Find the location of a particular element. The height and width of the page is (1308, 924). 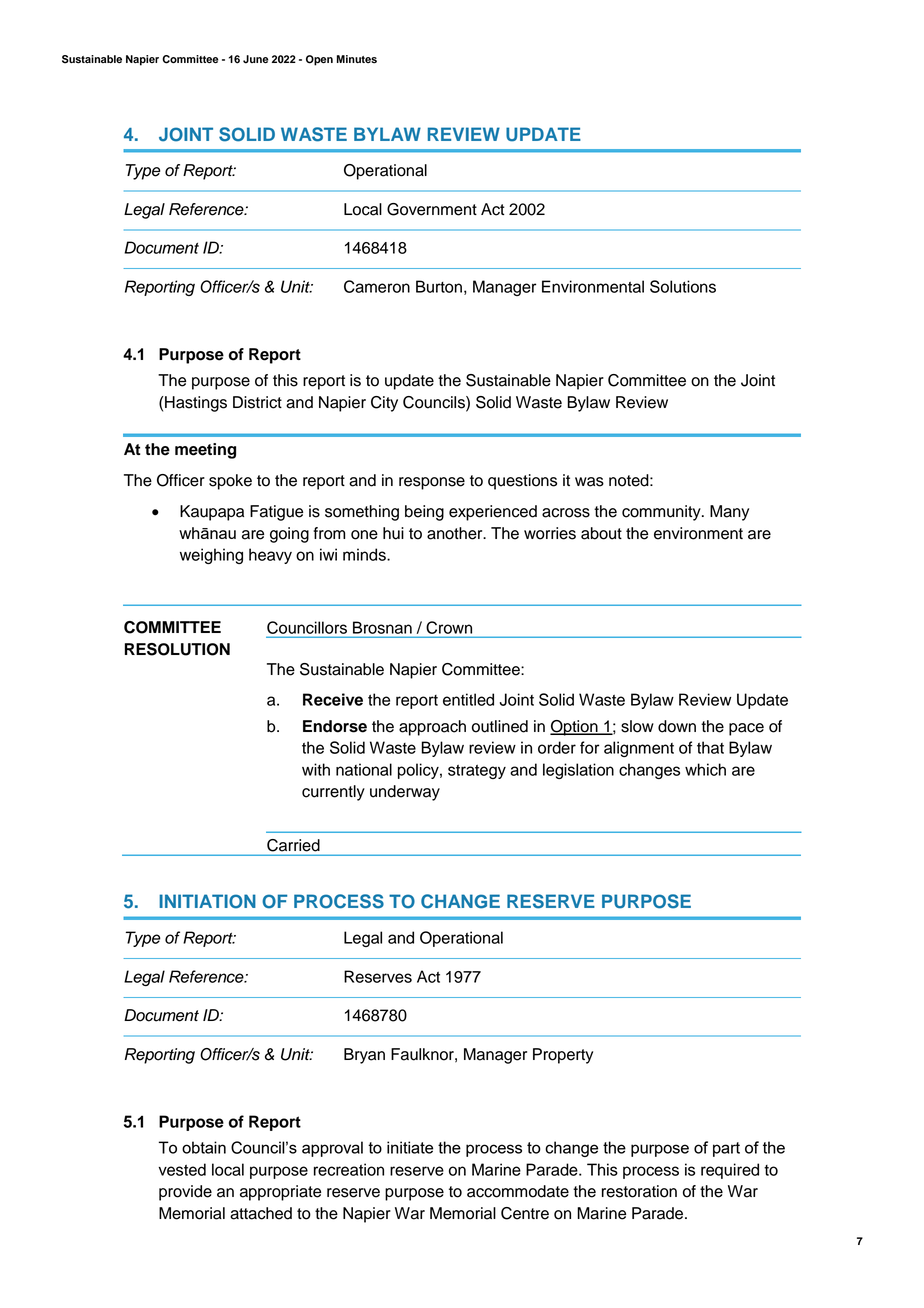

attached is located at coordinates (261, 1213).
